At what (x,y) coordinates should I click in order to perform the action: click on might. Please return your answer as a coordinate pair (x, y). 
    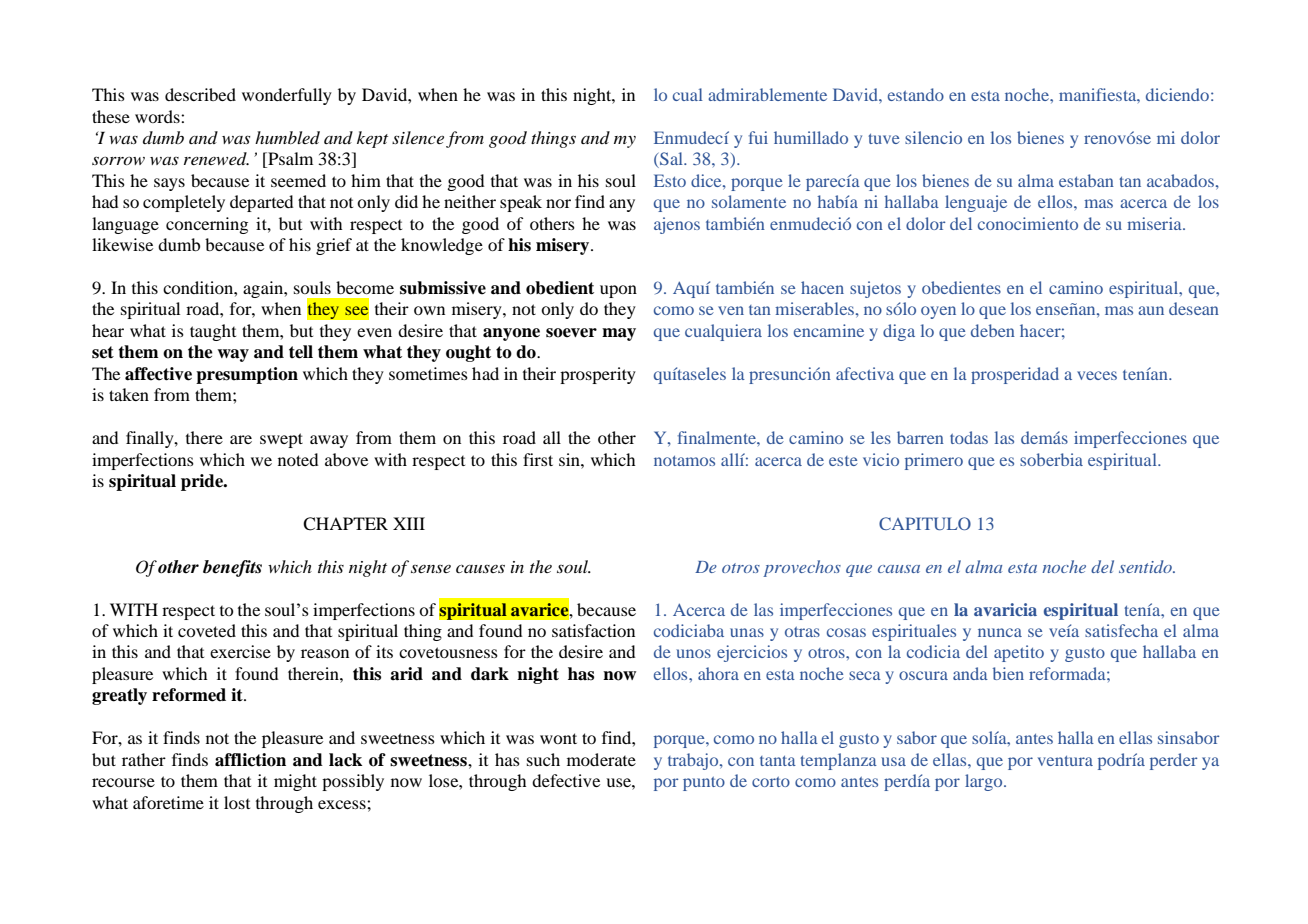
    Looking at the image, I should click on (295, 782).
